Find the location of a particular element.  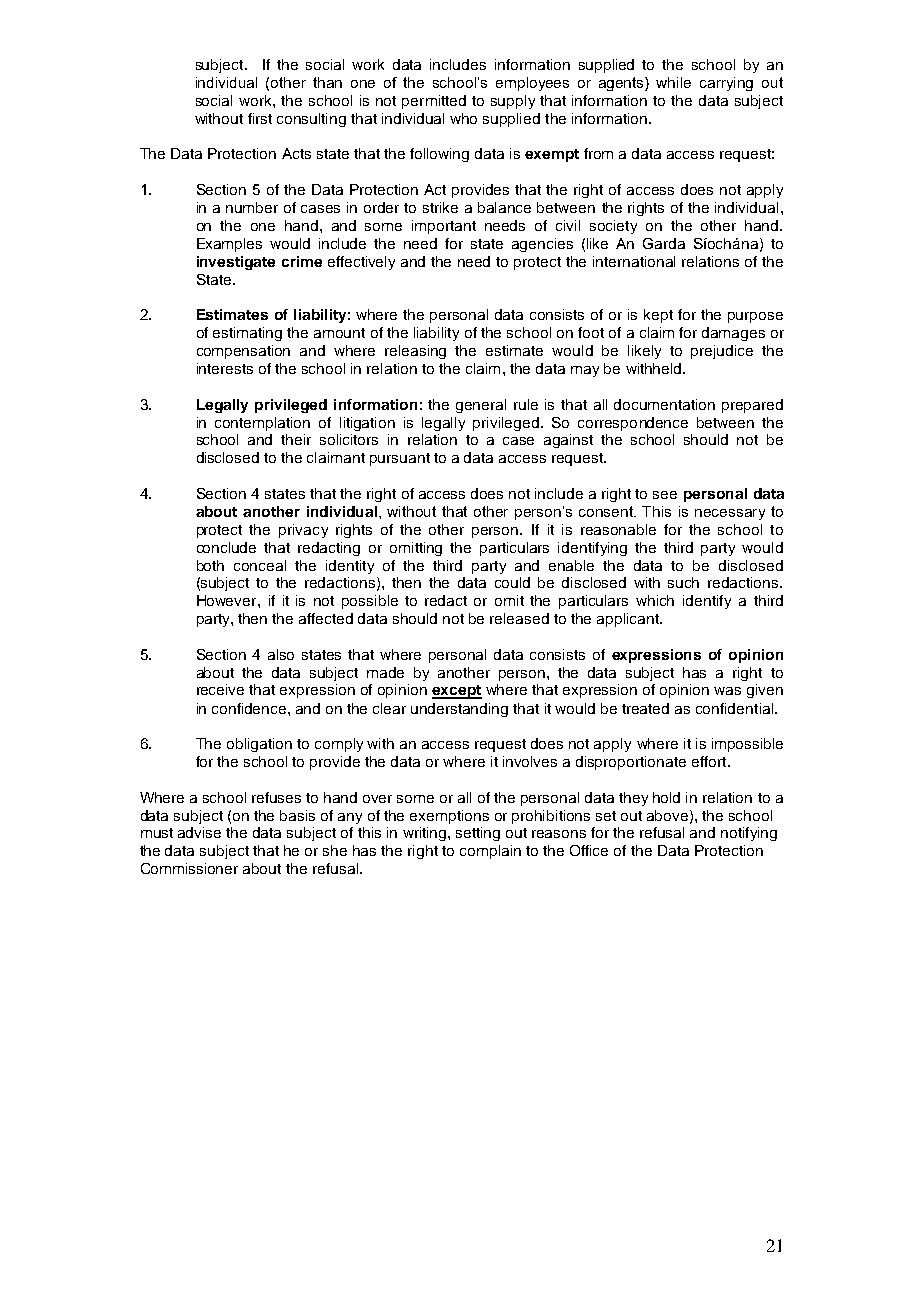

prejudice is located at coordinates (722, 352).
